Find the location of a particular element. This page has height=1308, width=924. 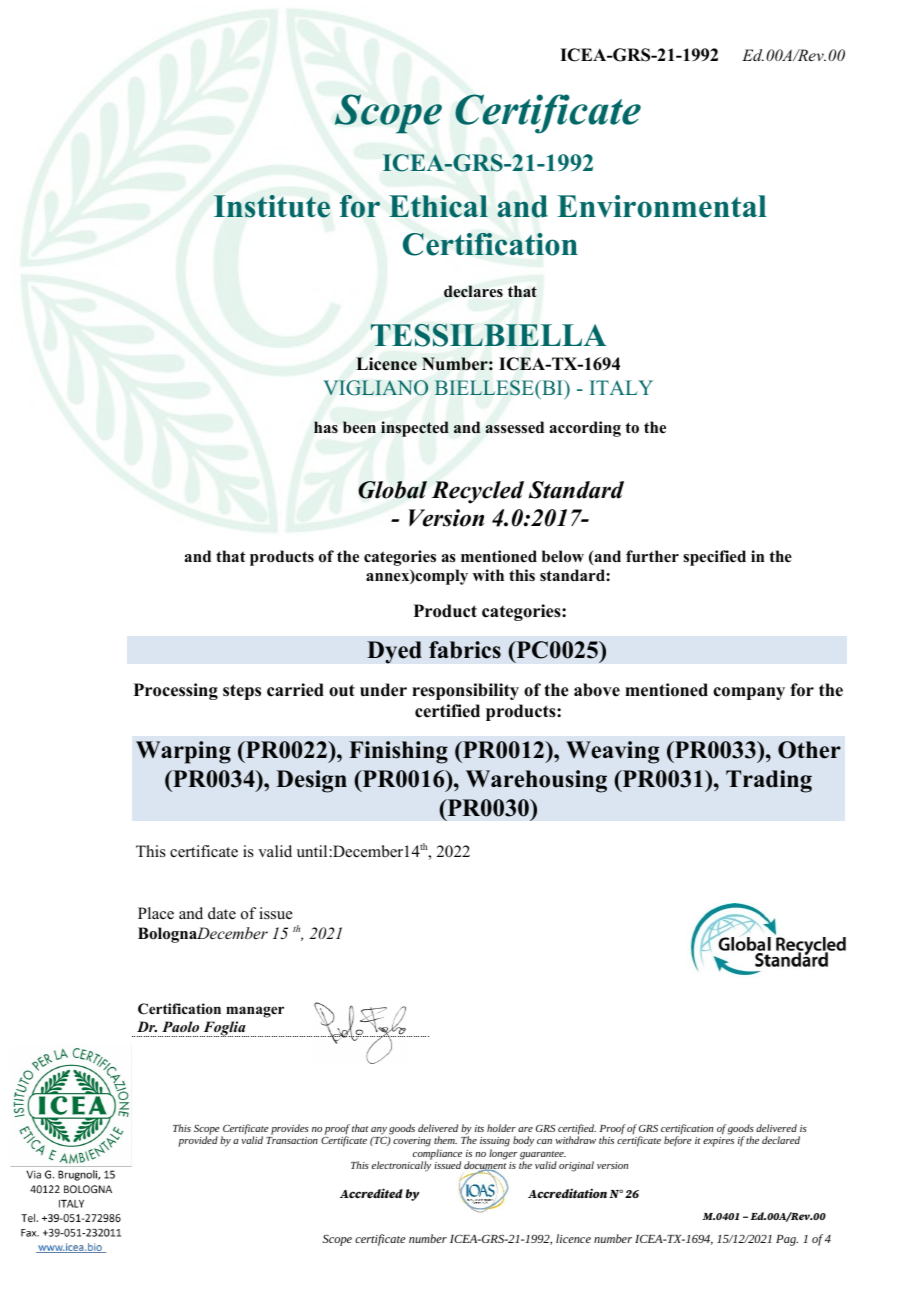

responsibility is located at coordinates (465, 691).
